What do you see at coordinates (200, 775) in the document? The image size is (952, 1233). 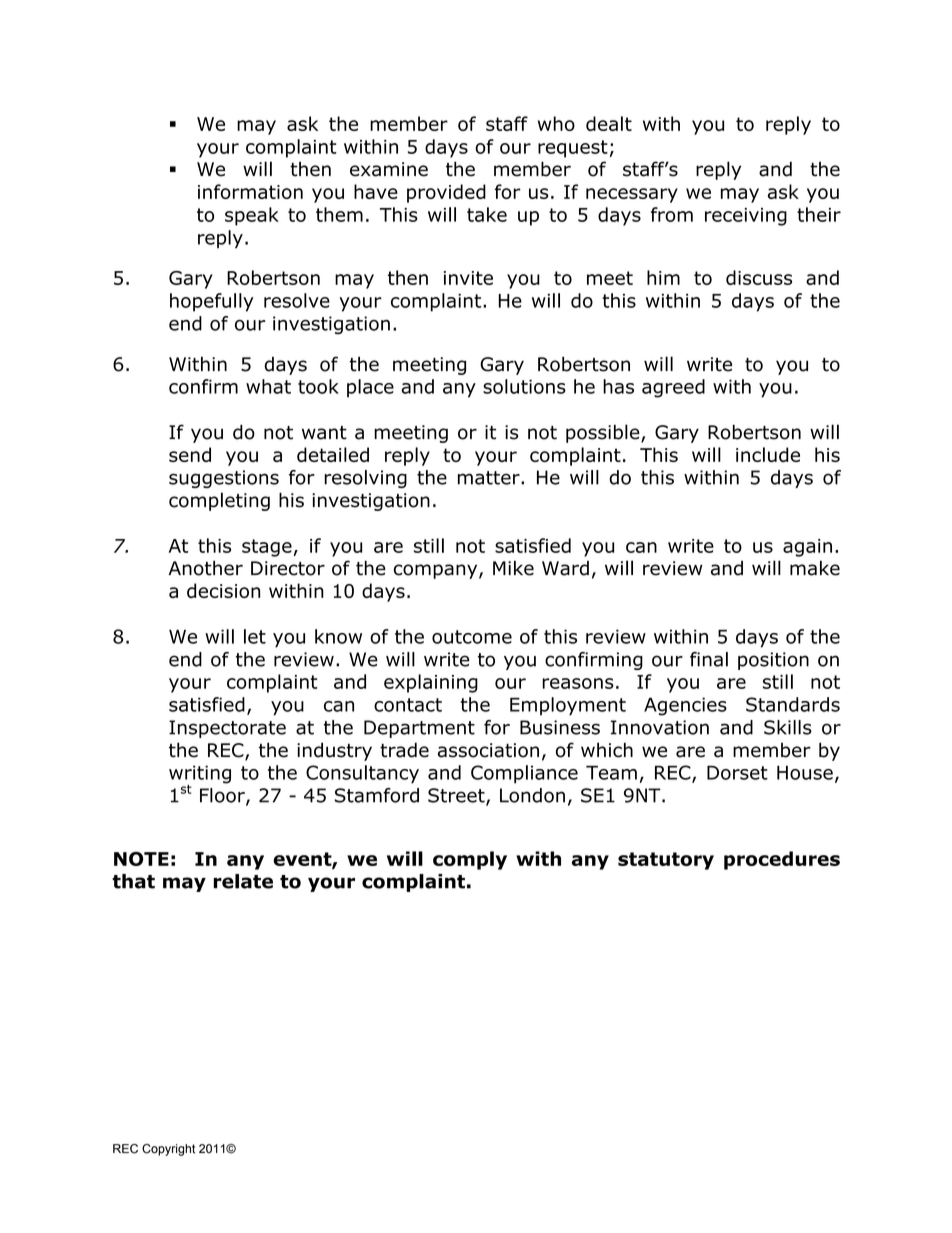 I see `writing` at bounding box center [200, 775].
